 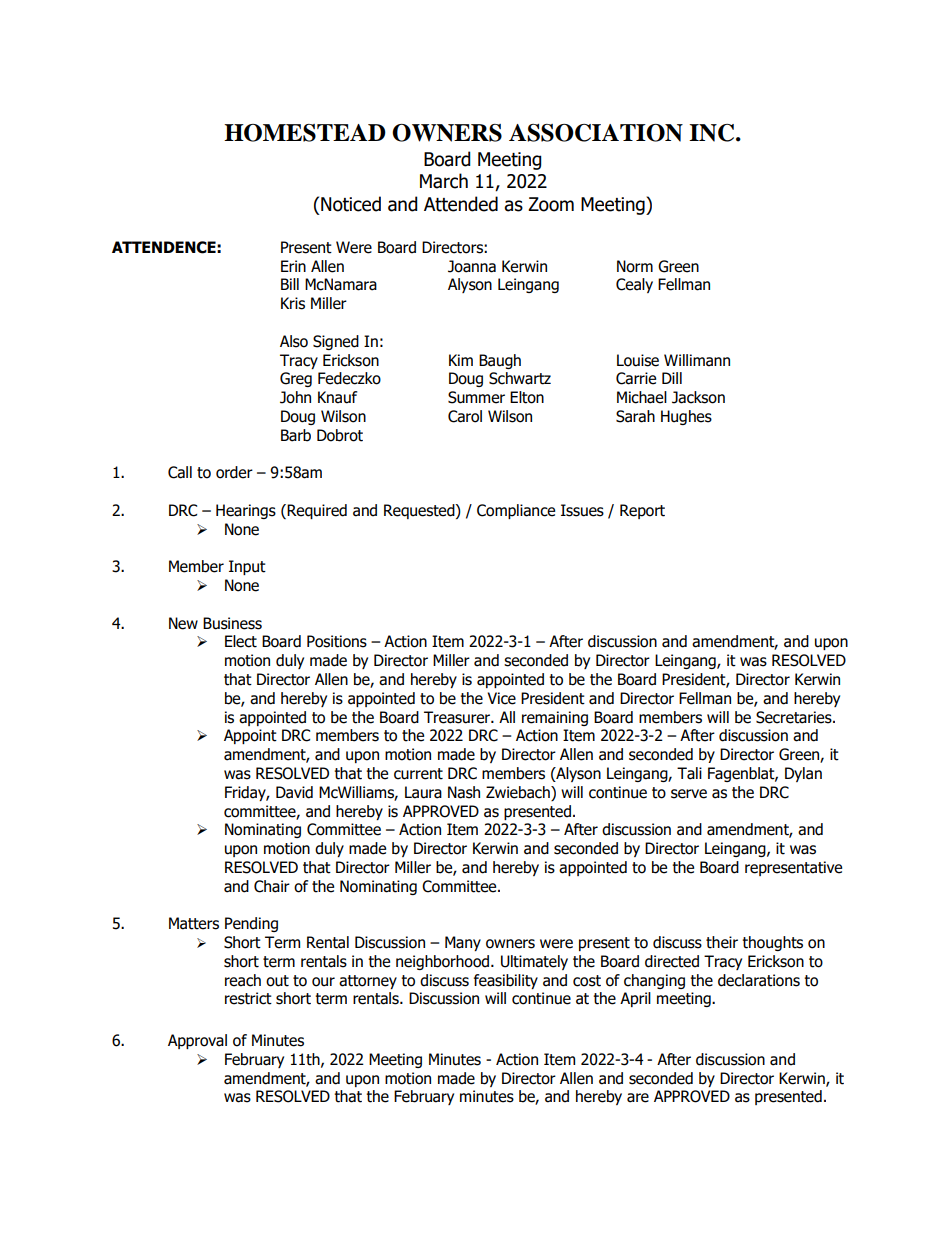 What do you see at coordinates (444, 181) in the page?
I see `March` at bounding box center [444, 181].
